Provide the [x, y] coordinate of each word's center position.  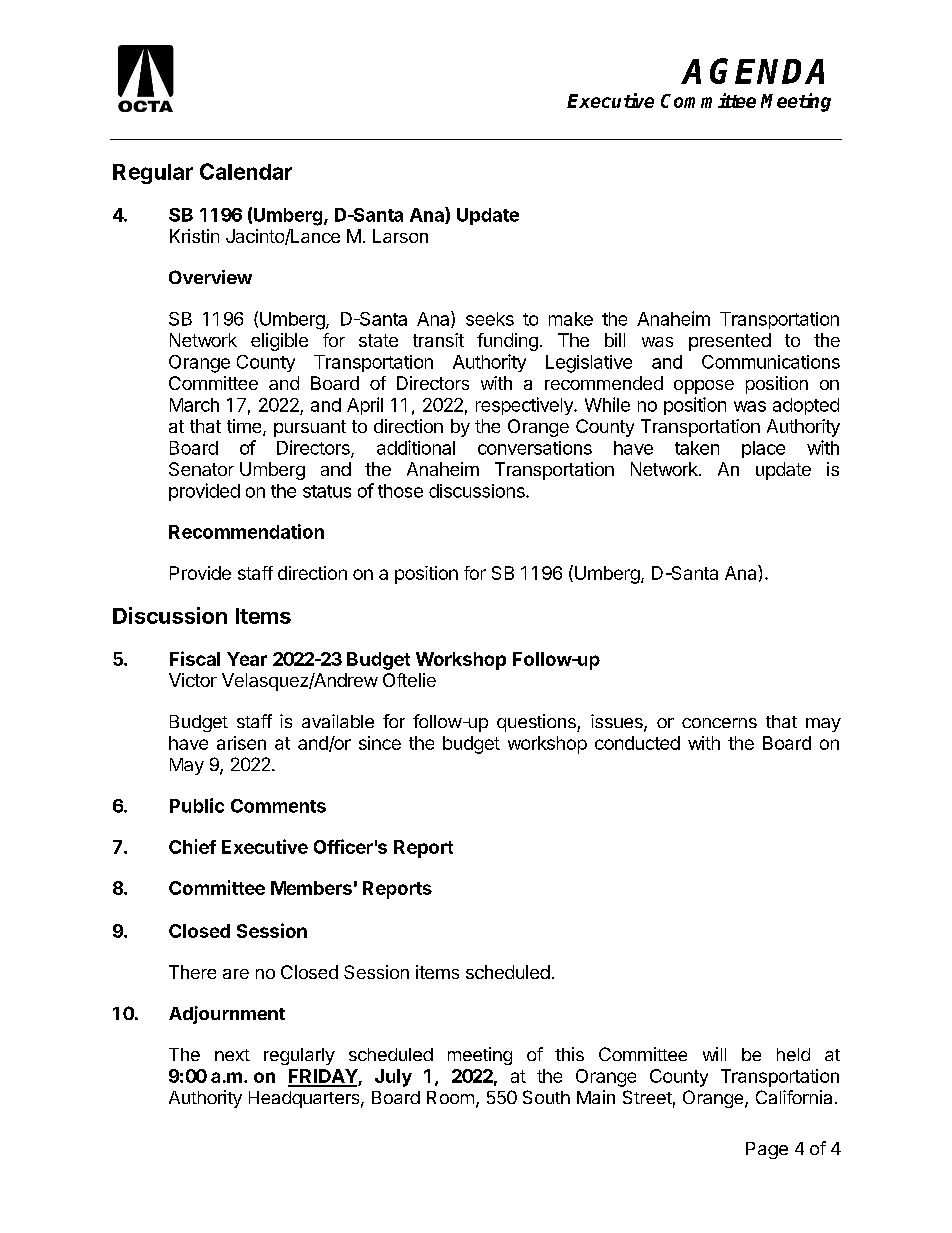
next [232, 1055]
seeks [490, 319]
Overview [210, 277]
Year [247, 659]
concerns [719, 723]
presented [730, 342]
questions [537, 723]
